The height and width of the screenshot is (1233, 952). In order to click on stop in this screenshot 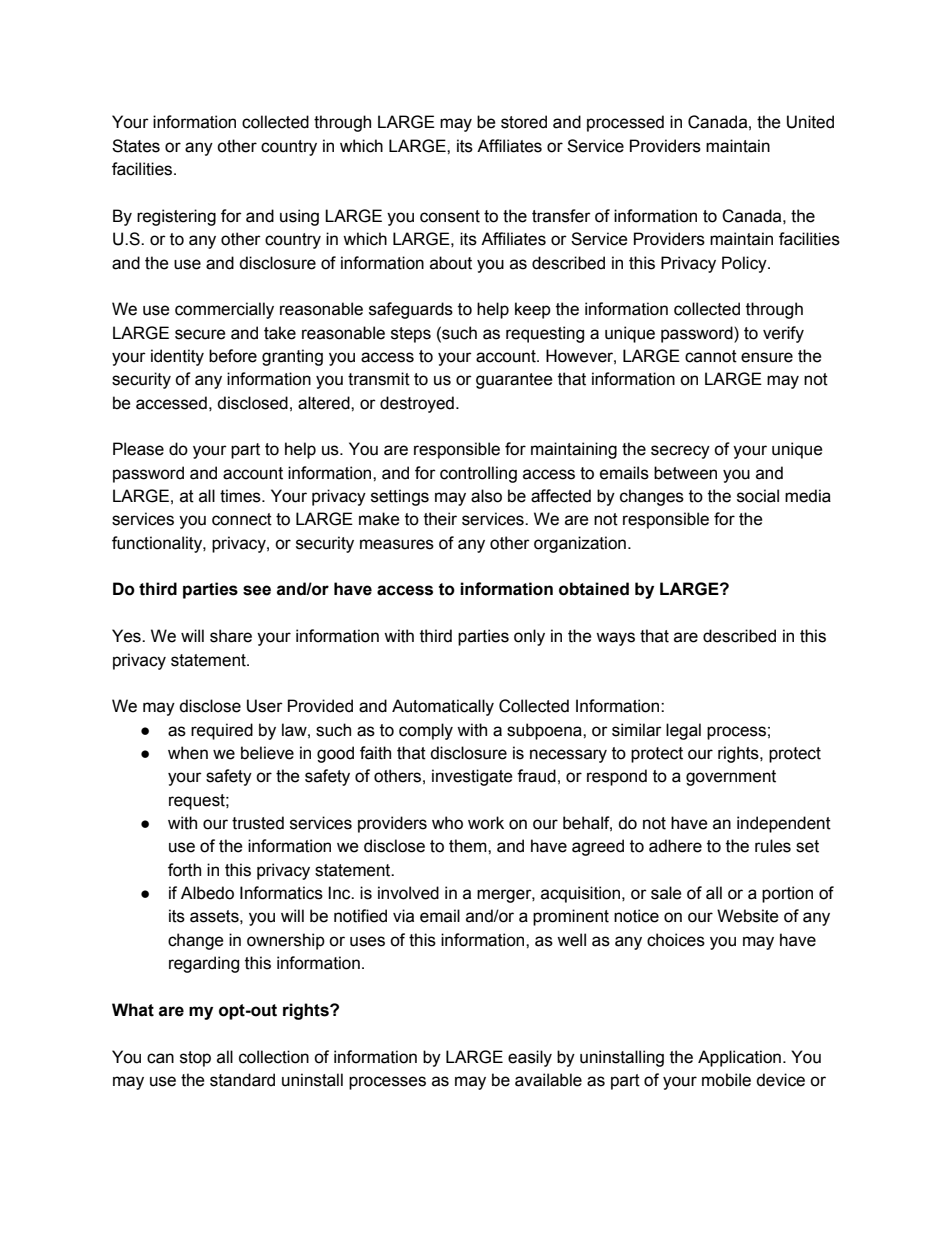, I will do `click(195, 1059)`.
